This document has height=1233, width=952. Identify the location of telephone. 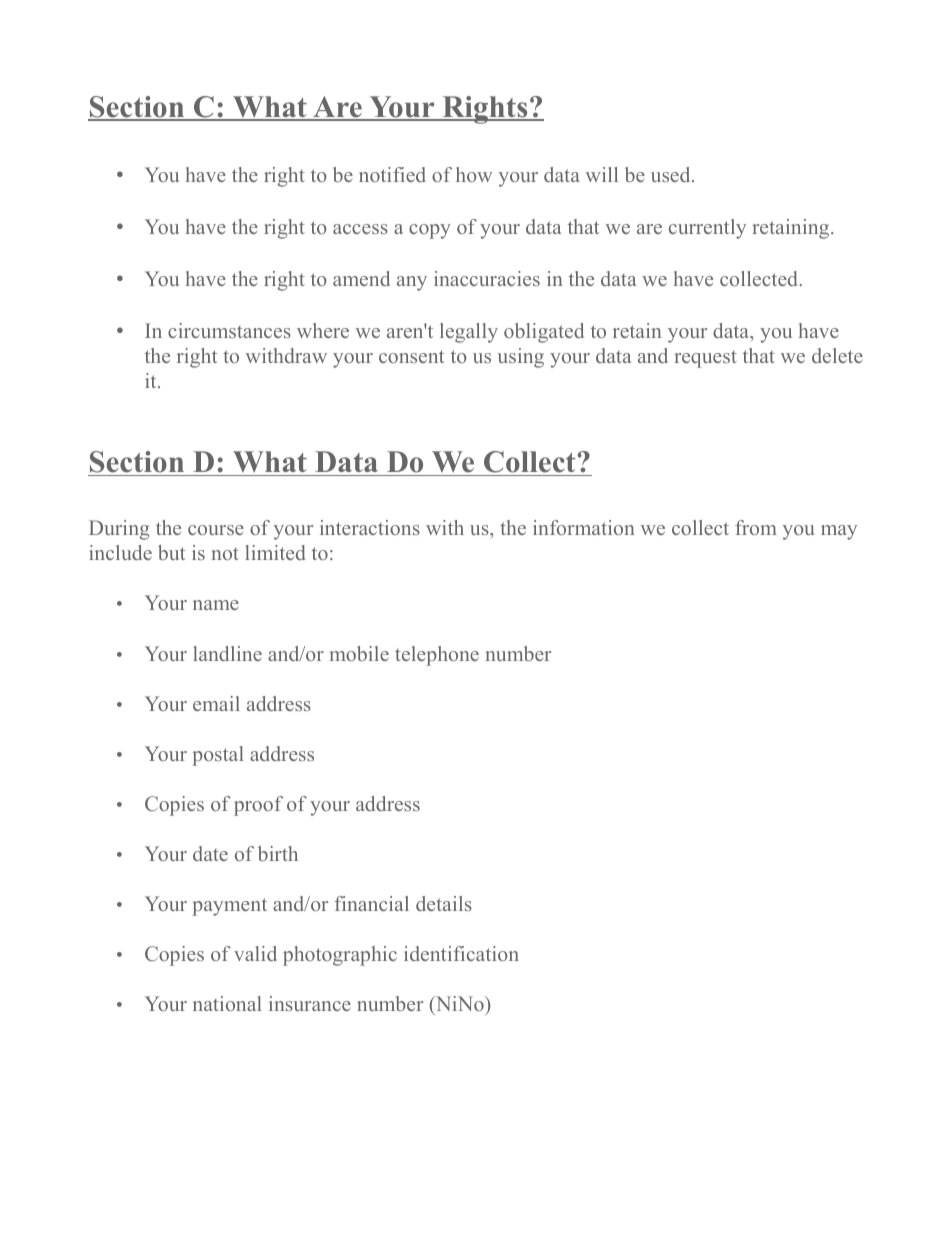
(437, 656).
